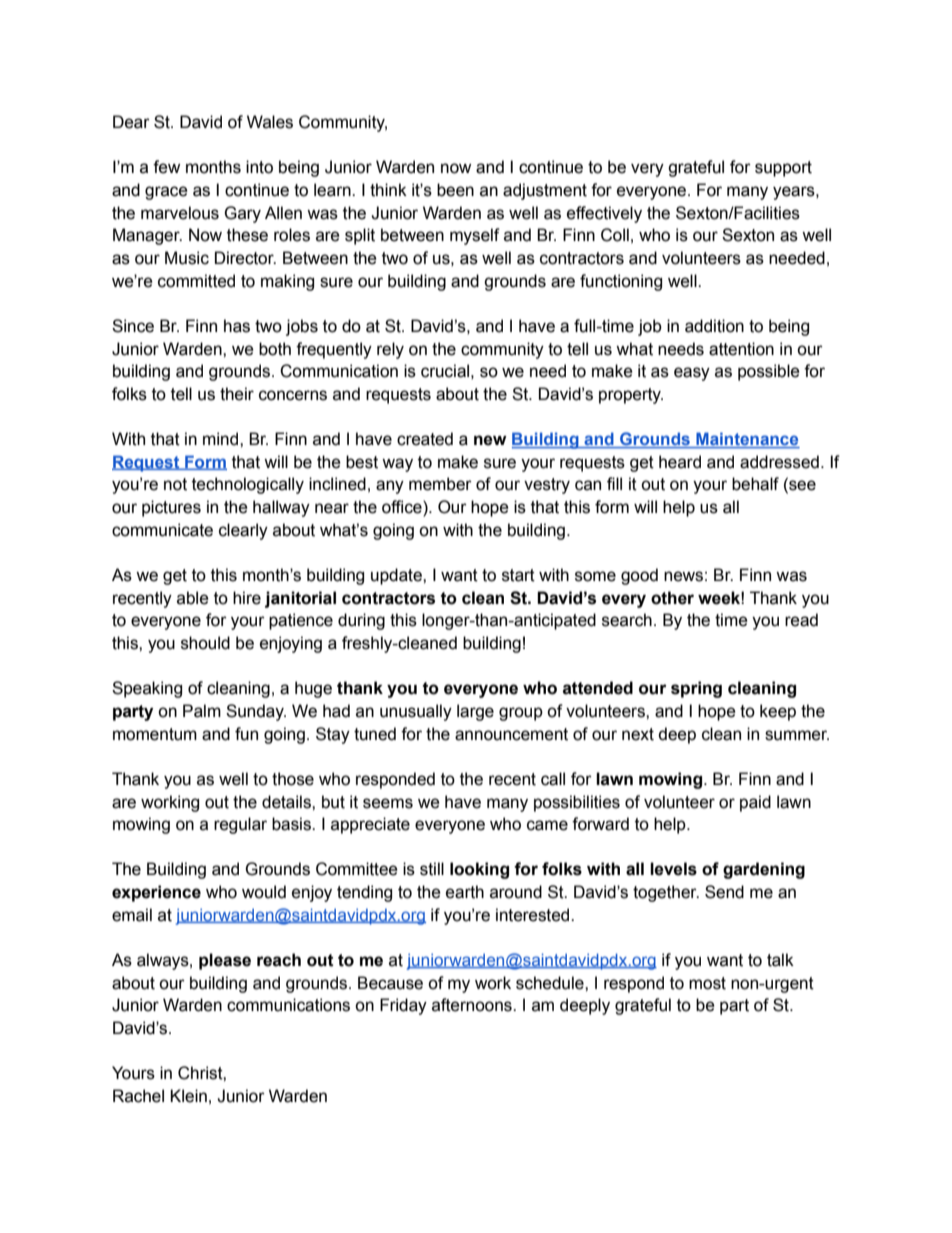 The width and height of the screenshot is (952, 1233). What do you see at coordinates (672, 598) in the screenshot?
I see `other` at bounding box center [672, 598].
